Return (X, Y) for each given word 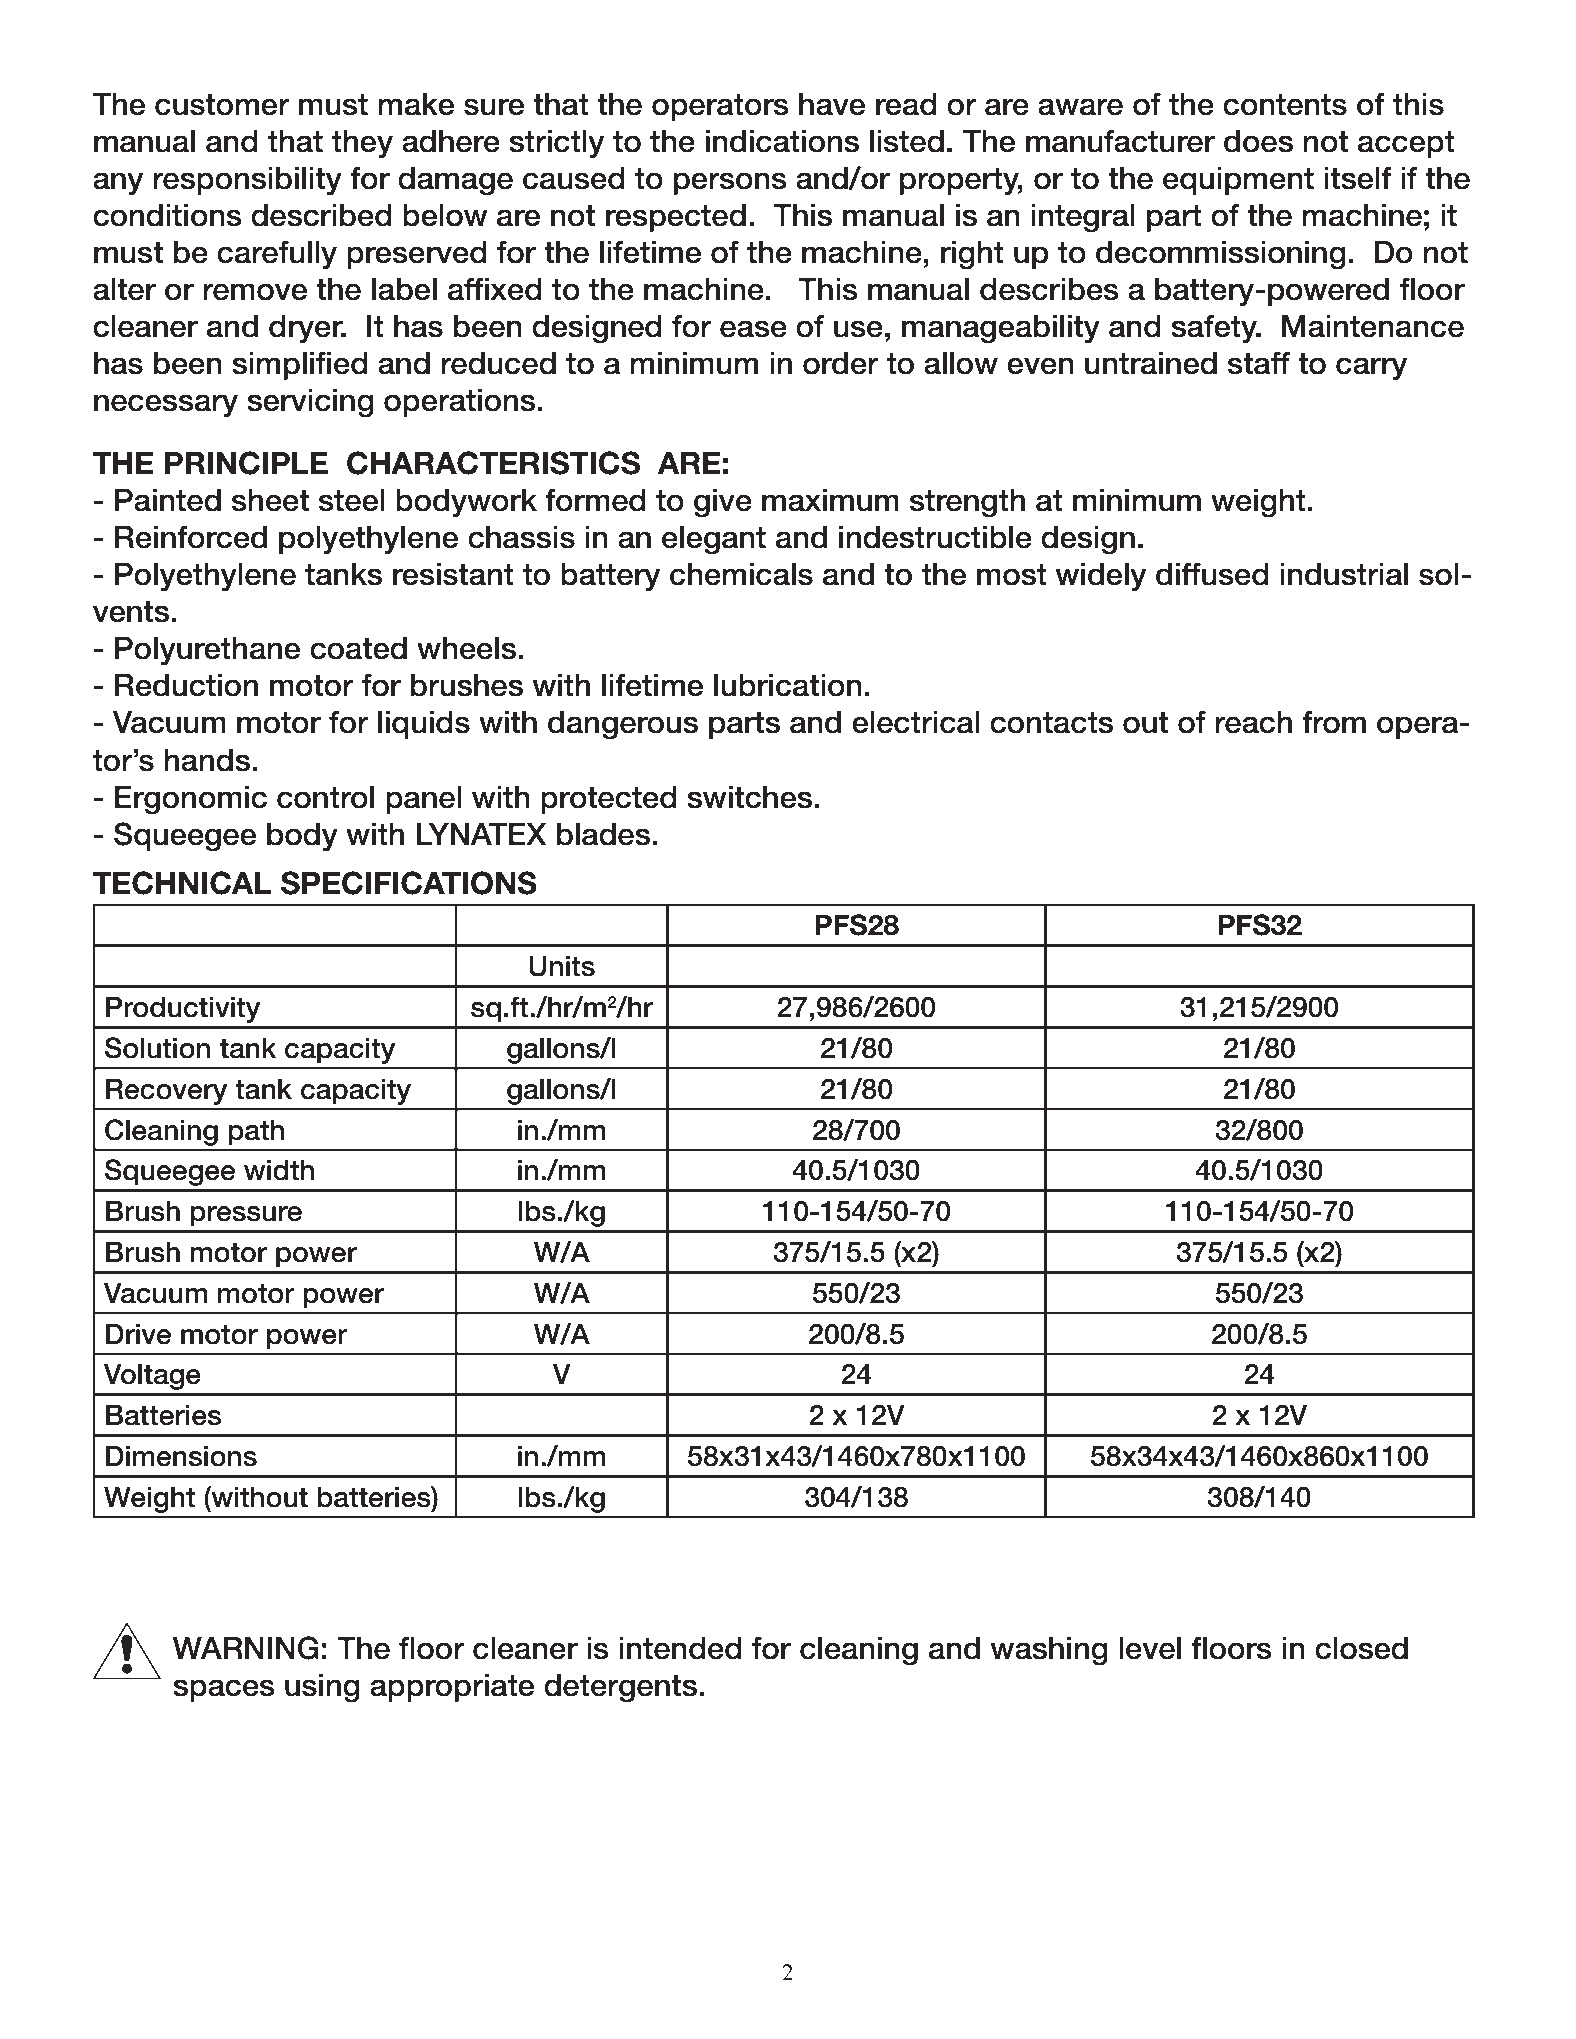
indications (782, 141)
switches (751, 797)
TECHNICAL (182, 883)
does (1258, 141)
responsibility (247, 181)
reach (1253, 722)
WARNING (246, 1648)
